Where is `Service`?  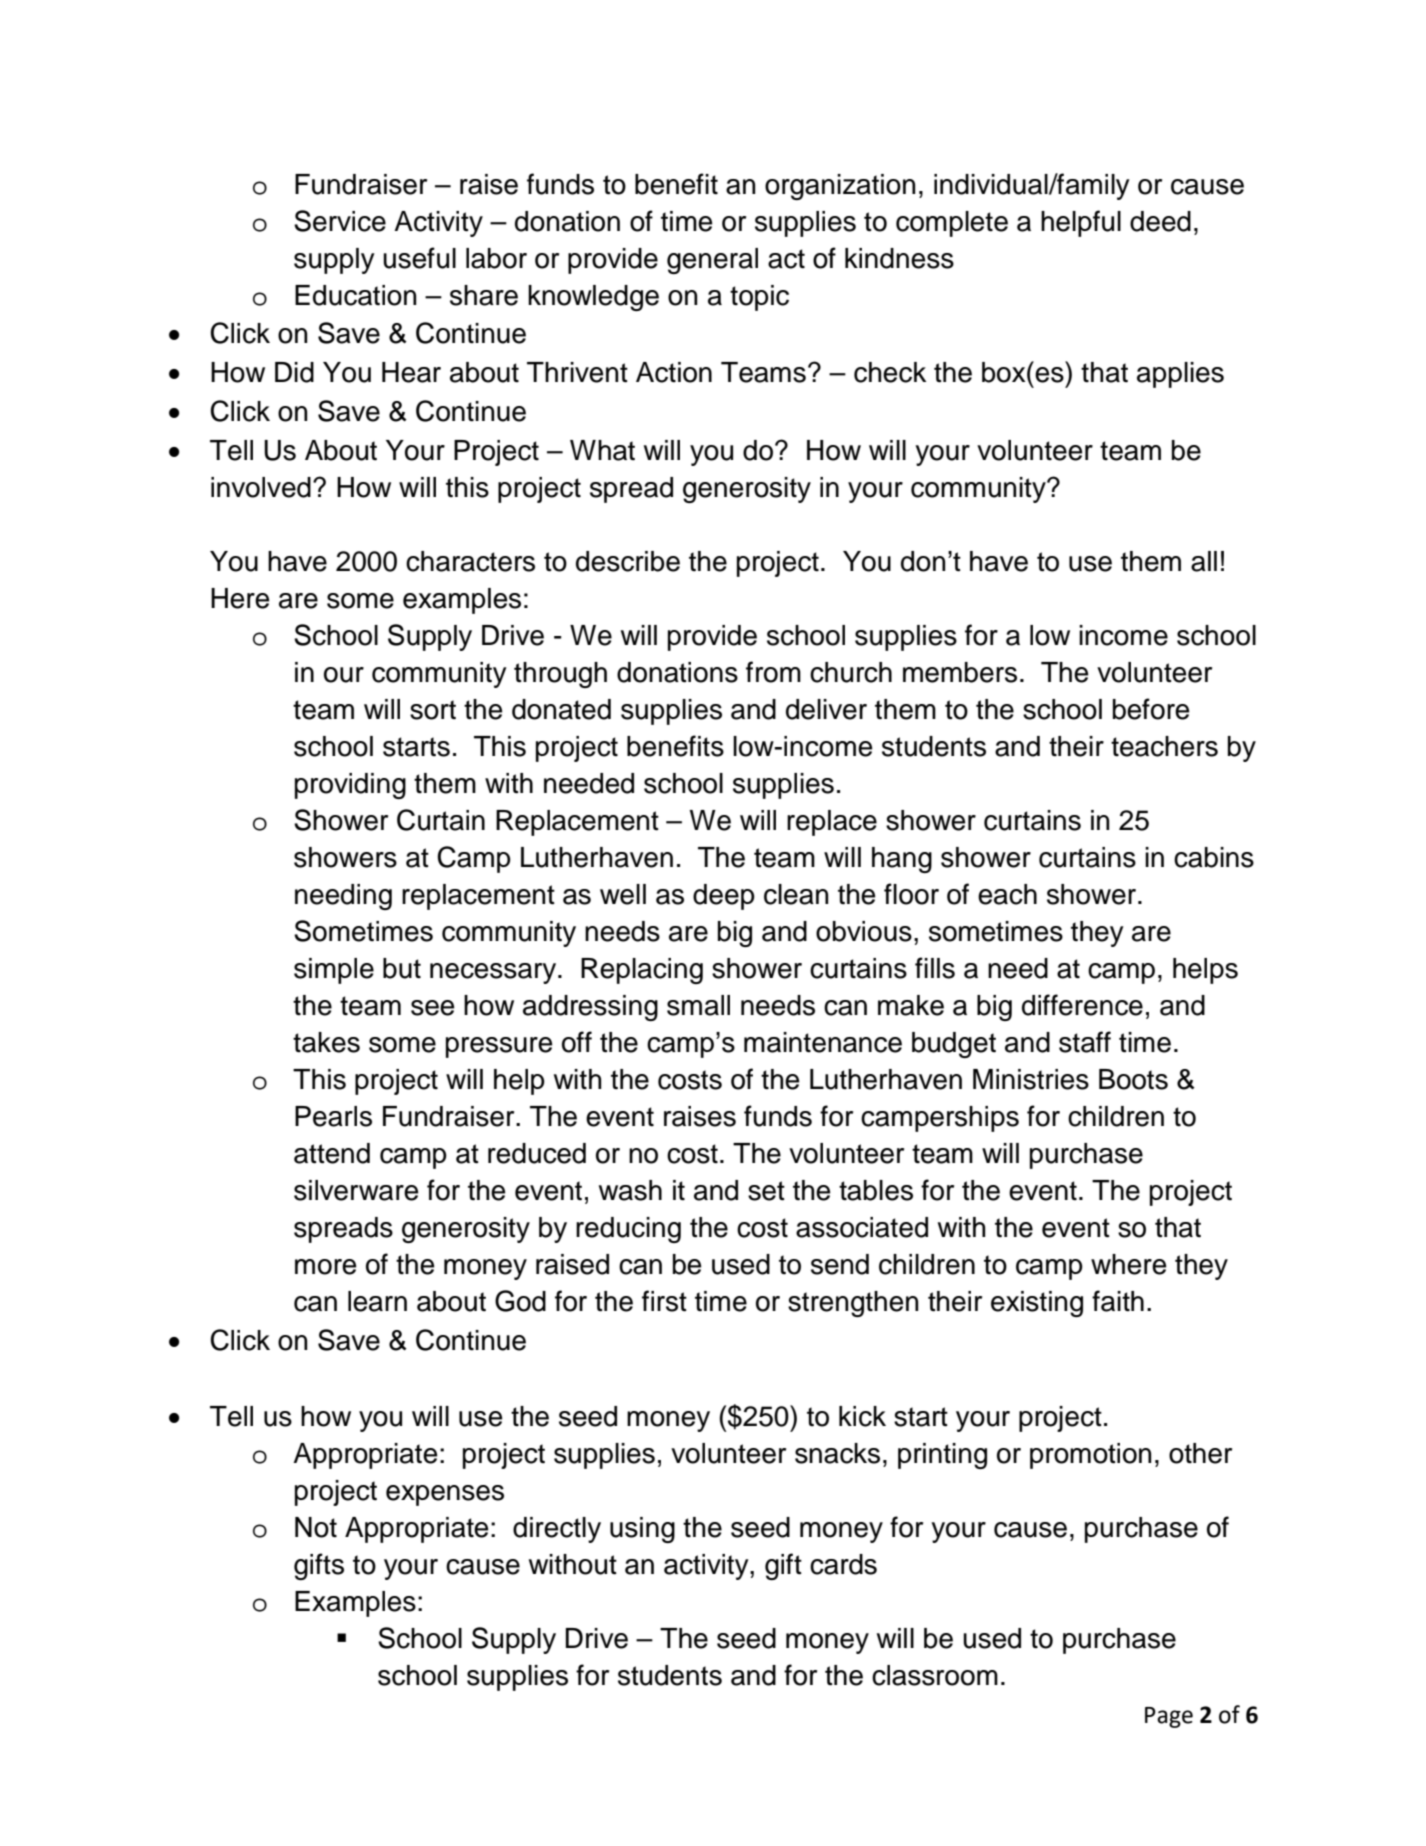
Service is located at coordinates (340, 221).
